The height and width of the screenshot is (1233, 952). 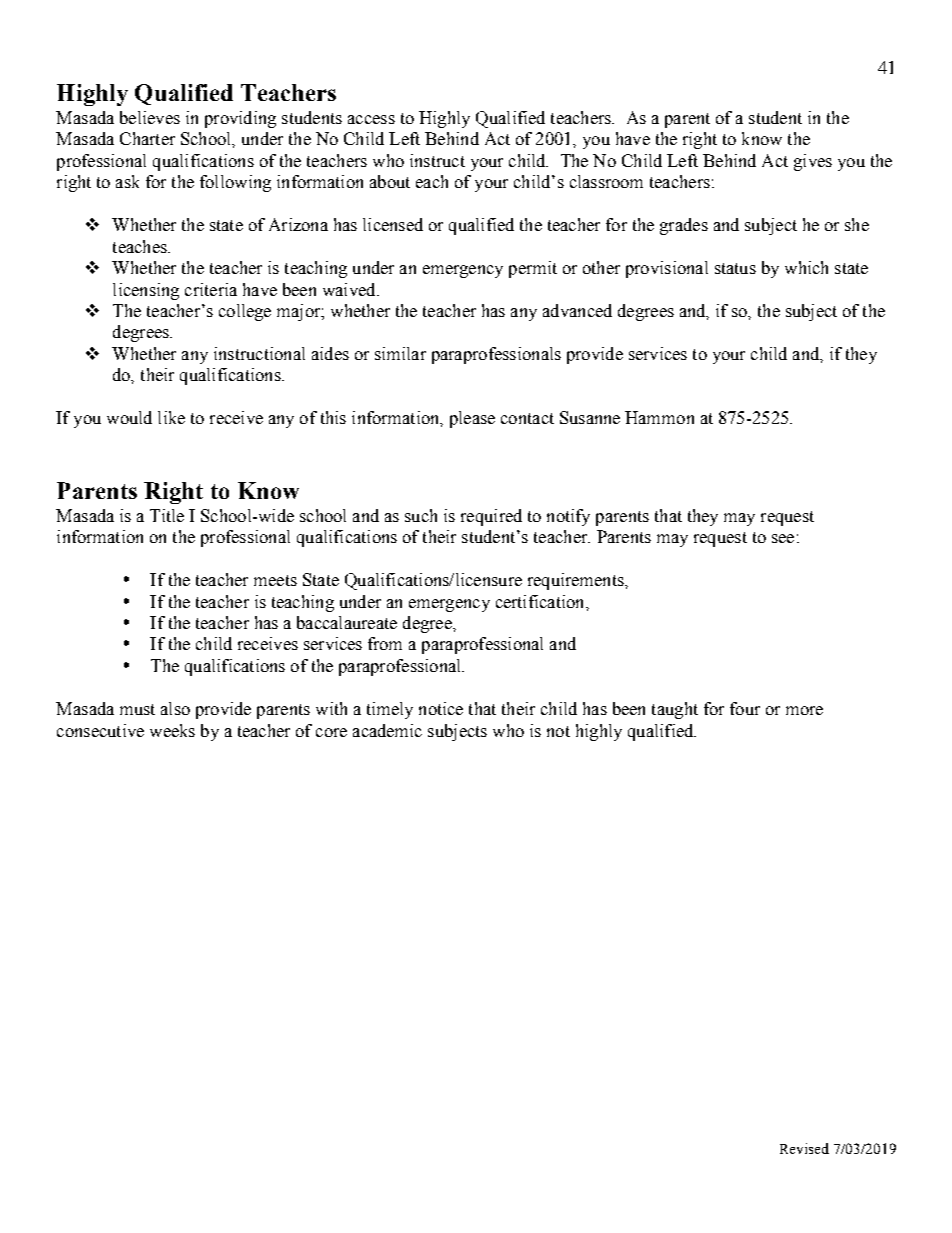 What do you see at coordinates (745, 708) in the screenshot?
I see `four` at bounding box center [745, 708].
